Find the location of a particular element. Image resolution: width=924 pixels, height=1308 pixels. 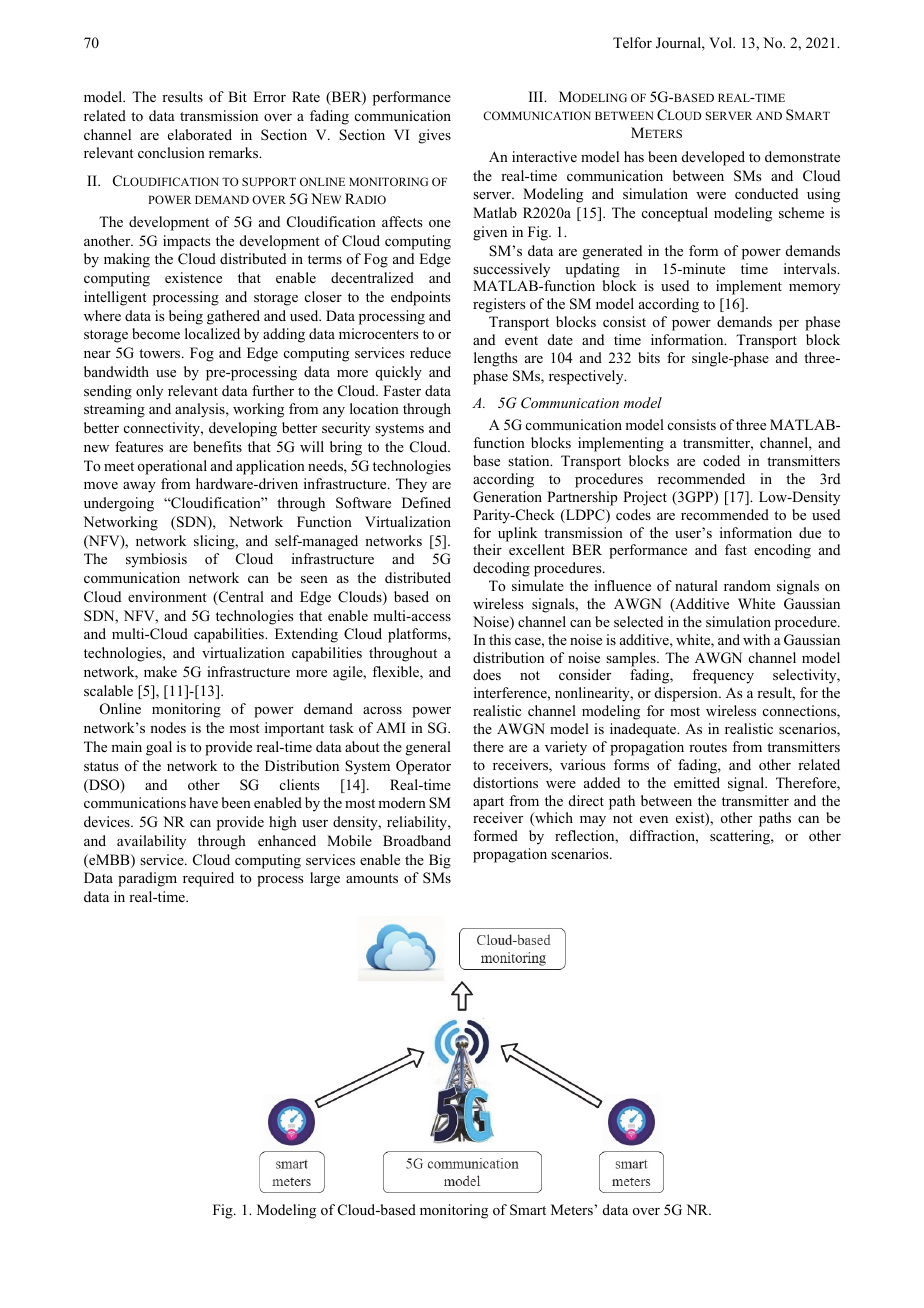

III is located at coordinates (537, 96).
